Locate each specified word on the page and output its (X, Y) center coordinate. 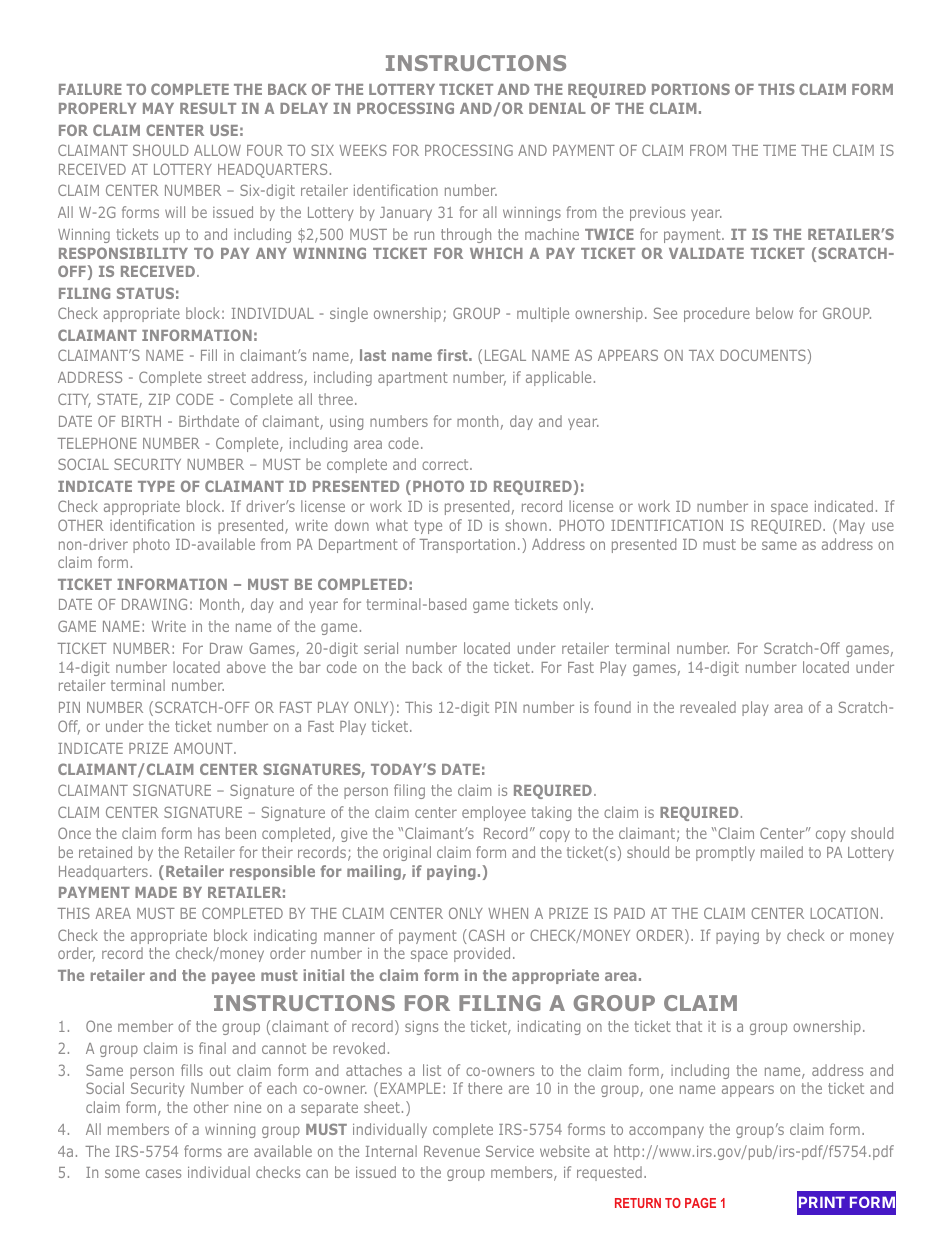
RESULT (208, 108)
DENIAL (557, 108)
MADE (156, 892)
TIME (779, 150)
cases (163, 1173)
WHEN (508, 913)
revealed (708, 707)
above (246, 667)
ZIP (159, 399)
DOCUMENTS (763, 355)
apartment (413, 379)
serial (381, 648)
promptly (725, 853)
